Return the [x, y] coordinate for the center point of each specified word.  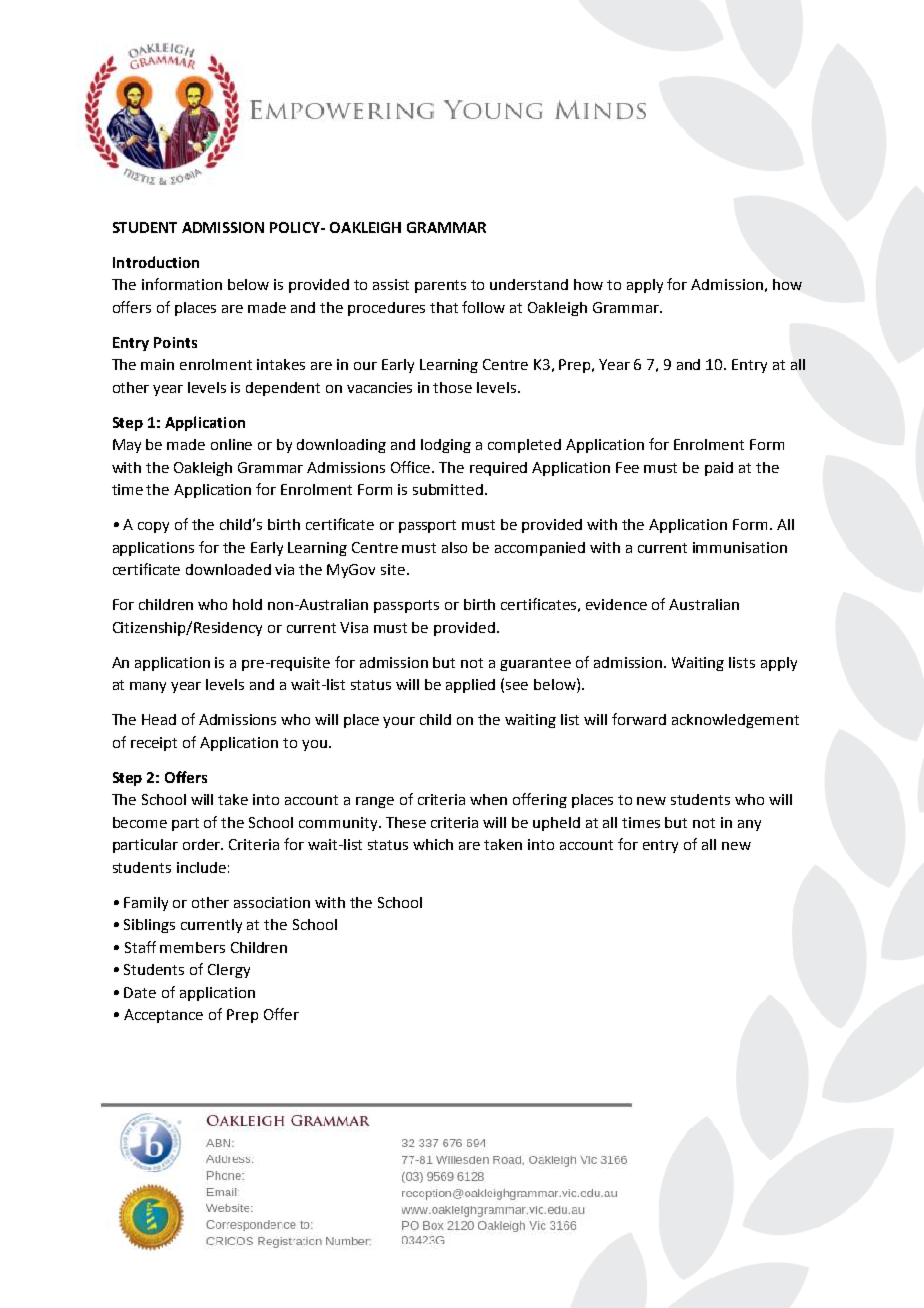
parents [440, 286]
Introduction [156, 262]
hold [247, 604]
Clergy [229, 971]
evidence [616, 604]
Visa [354, 627]
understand [529, 284]
